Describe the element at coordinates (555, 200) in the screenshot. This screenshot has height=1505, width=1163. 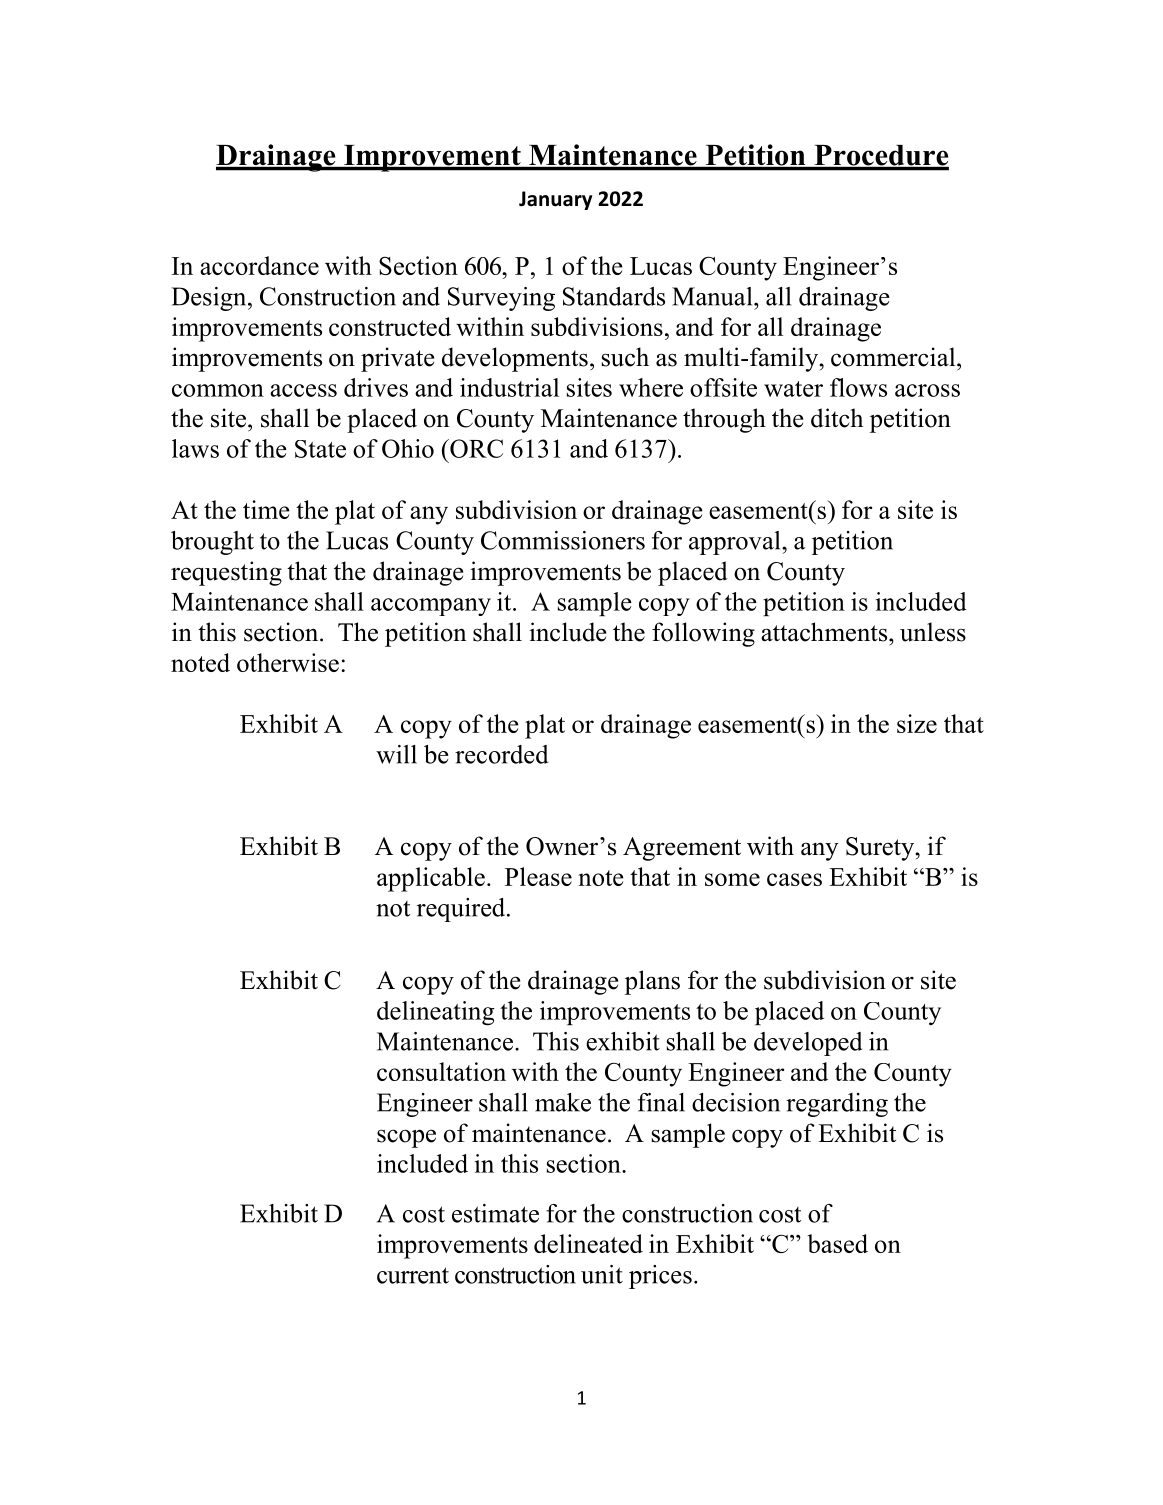
I see `January` at that location.
